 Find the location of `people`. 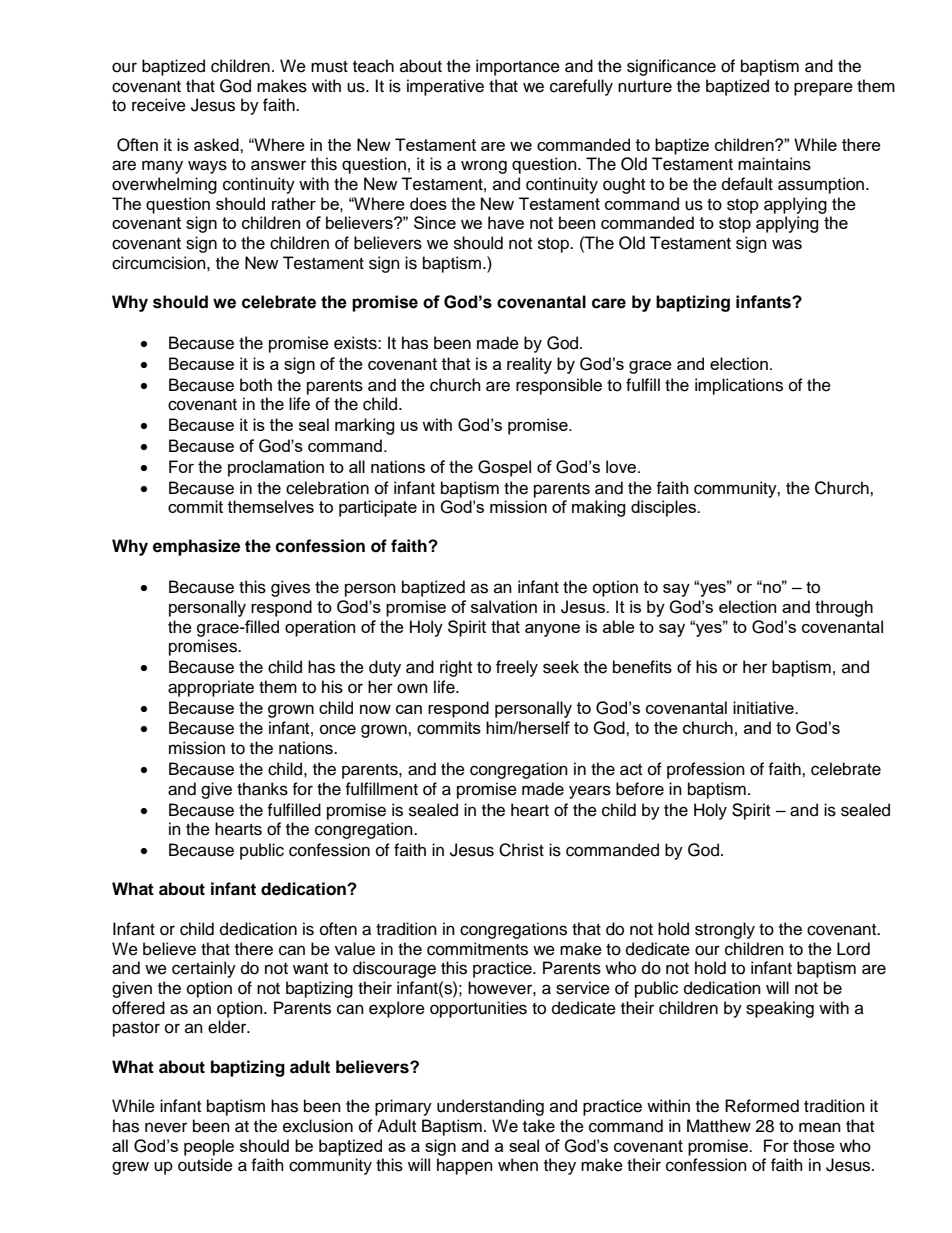

people is located at coordinates (209, 1147).
